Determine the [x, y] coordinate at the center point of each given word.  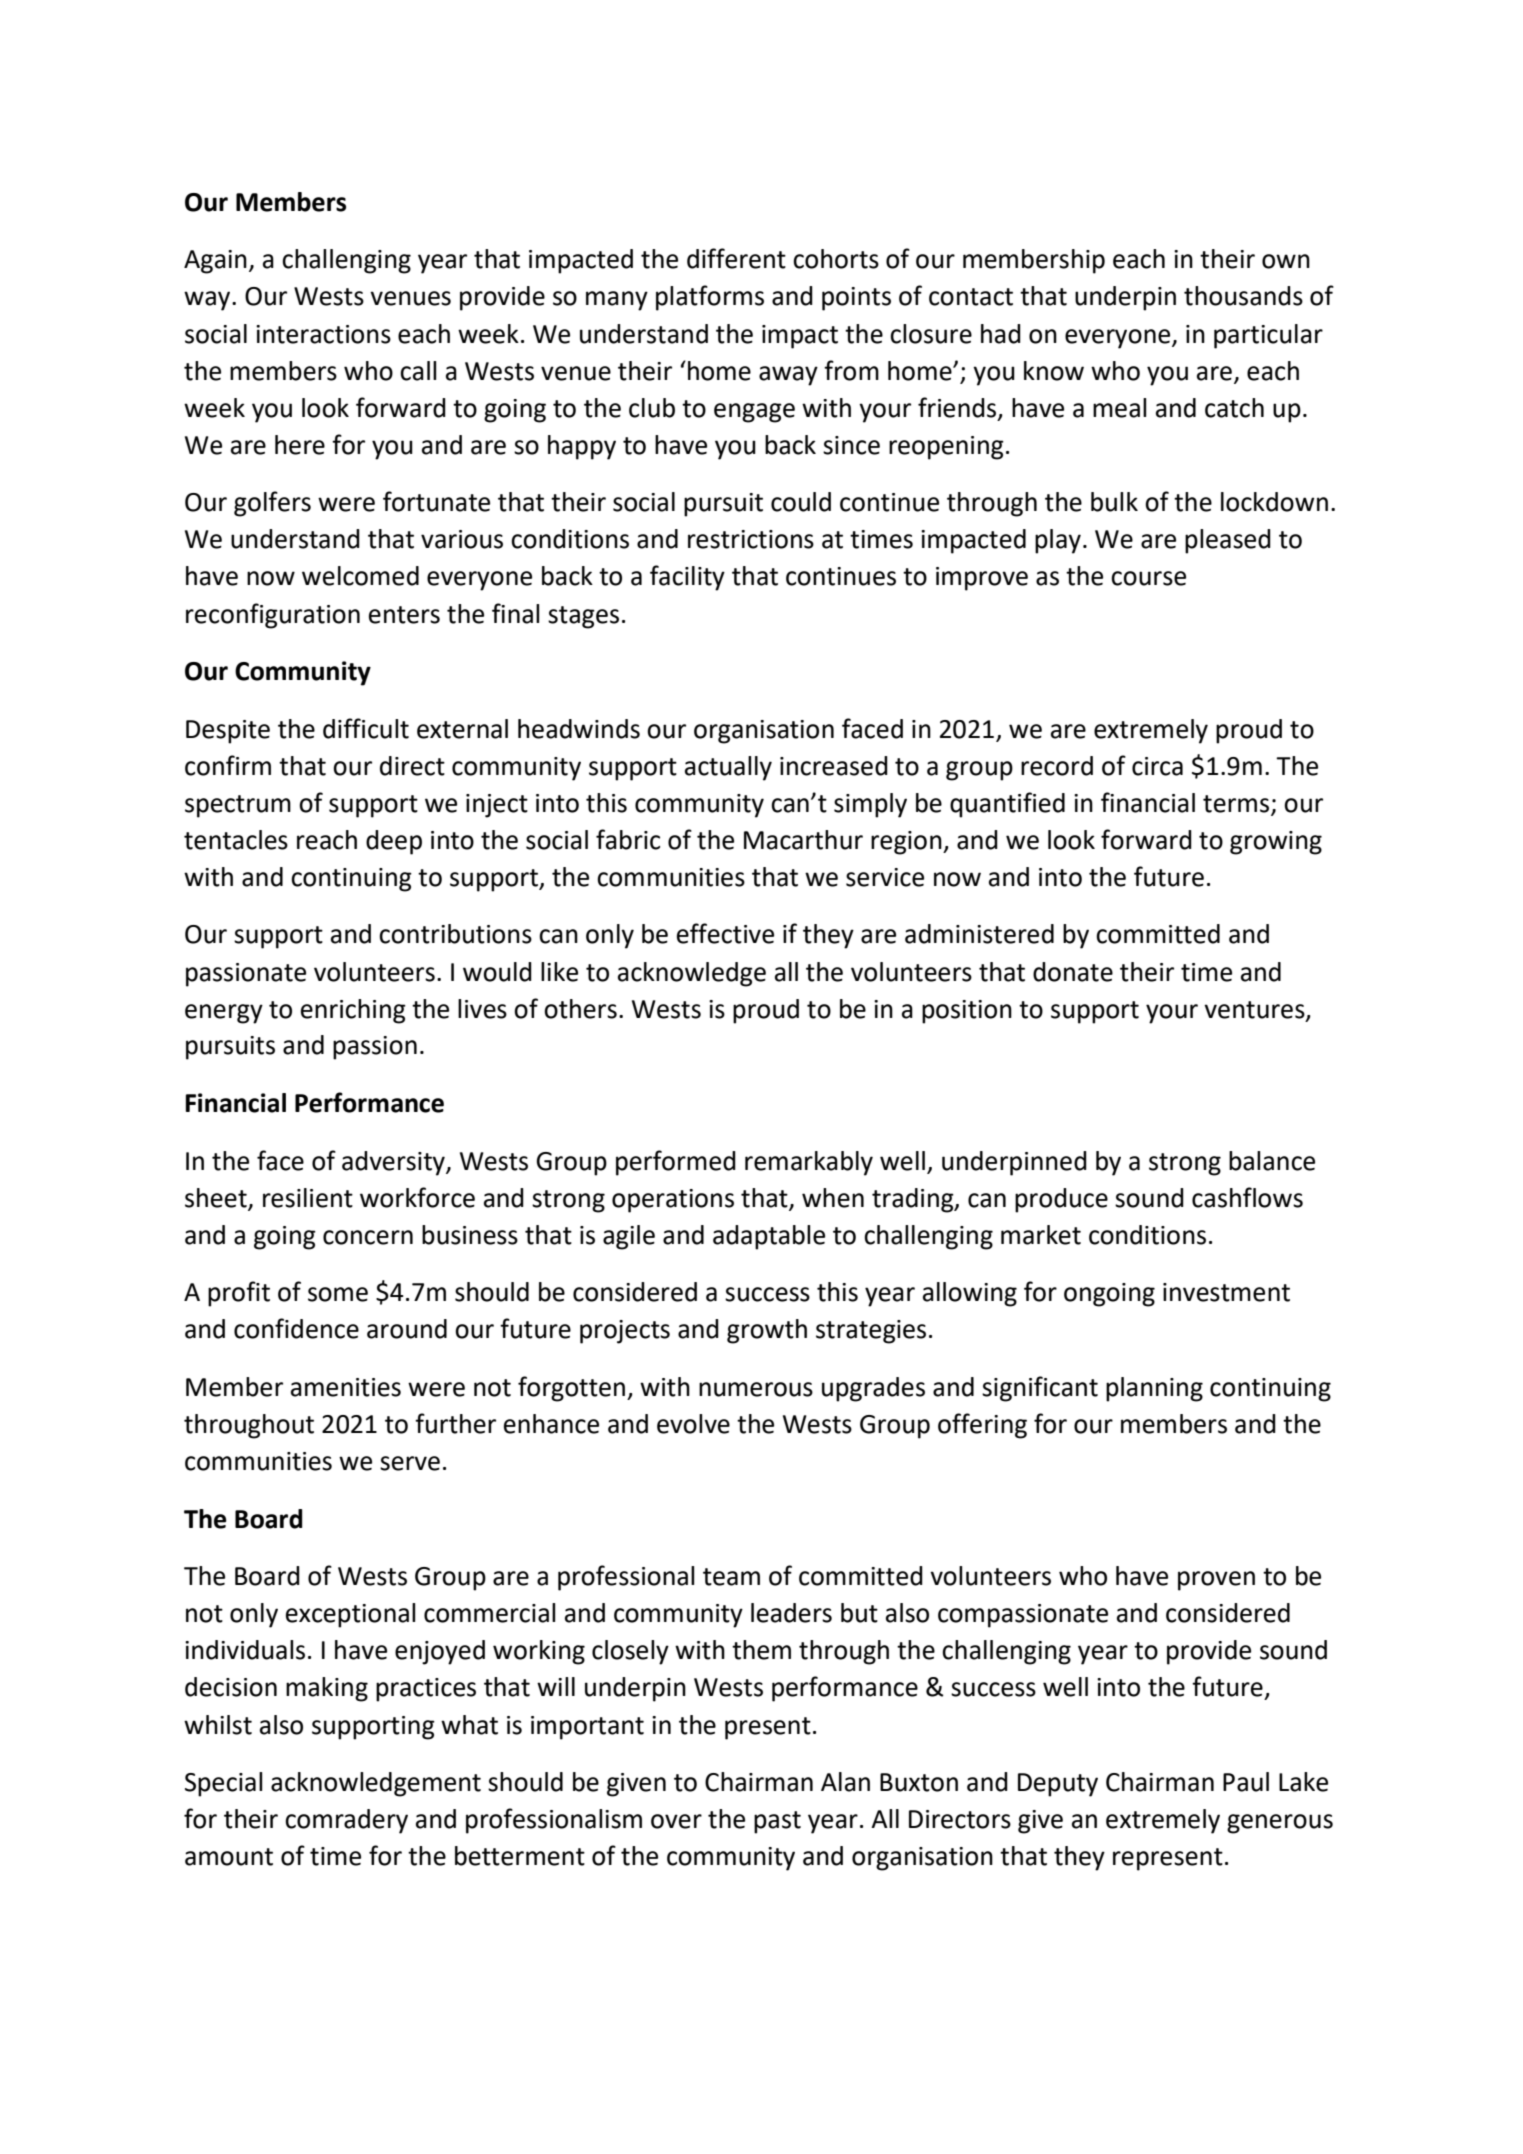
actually [728, 768]
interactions [323, 334]
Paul [1246, 1782]
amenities [346, 1387]
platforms [710, 298]
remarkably [809, 1163]
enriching [353, 1011]
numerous [756, 1389]
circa [1157, 766]
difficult [366, 728]
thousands [1243, 296]
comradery [346, 1821]
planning [1154, 1389]
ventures [1255, 1010]
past [777, 1822]
